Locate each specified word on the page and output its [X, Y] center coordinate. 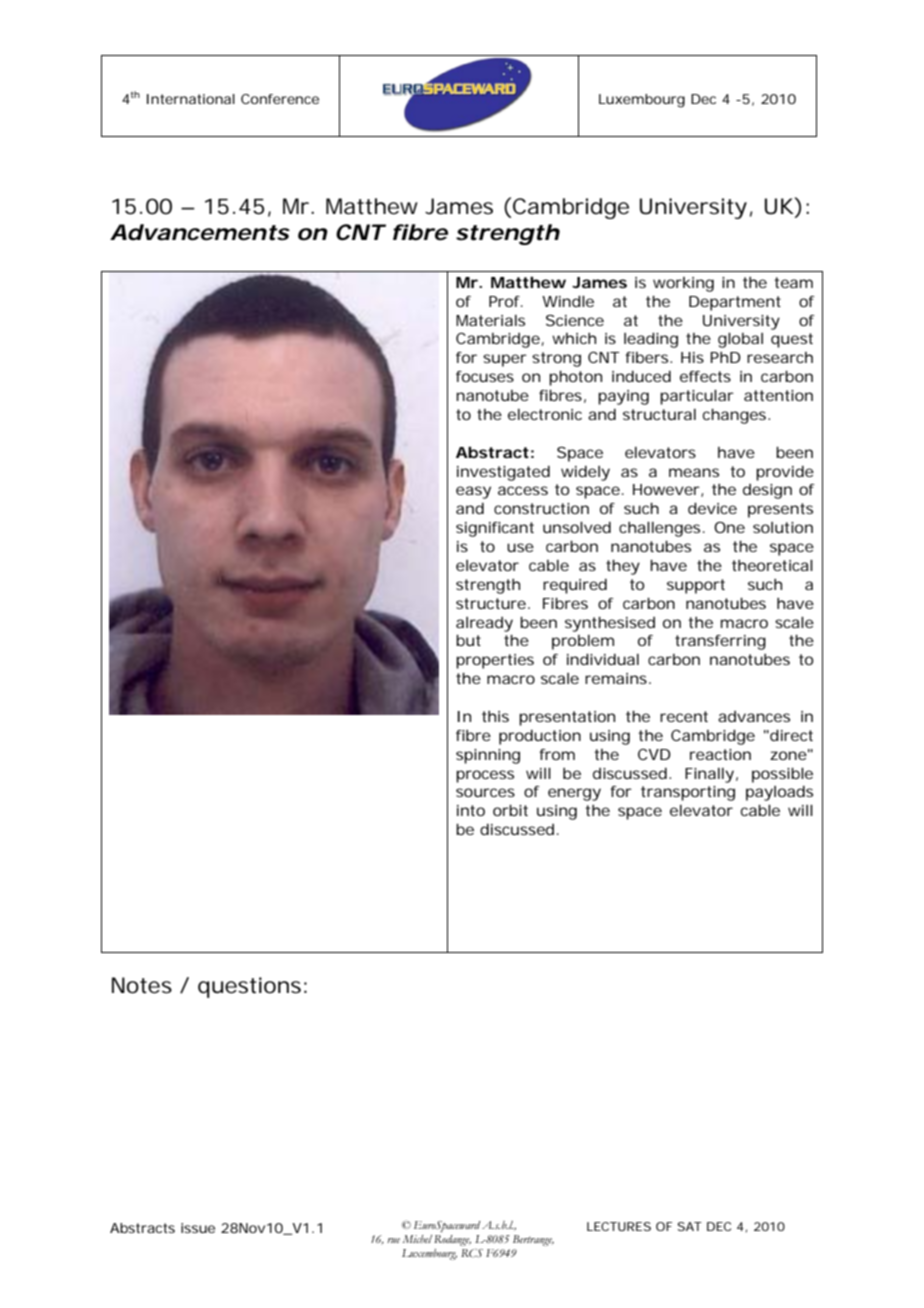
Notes [142, 985]
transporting [688, 793]
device [712, 508]
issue [198, 1228]
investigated [503, 473]
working [683, 284]
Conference [280, 99]
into [471, 810]
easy [473, 492]
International [191, 99]
